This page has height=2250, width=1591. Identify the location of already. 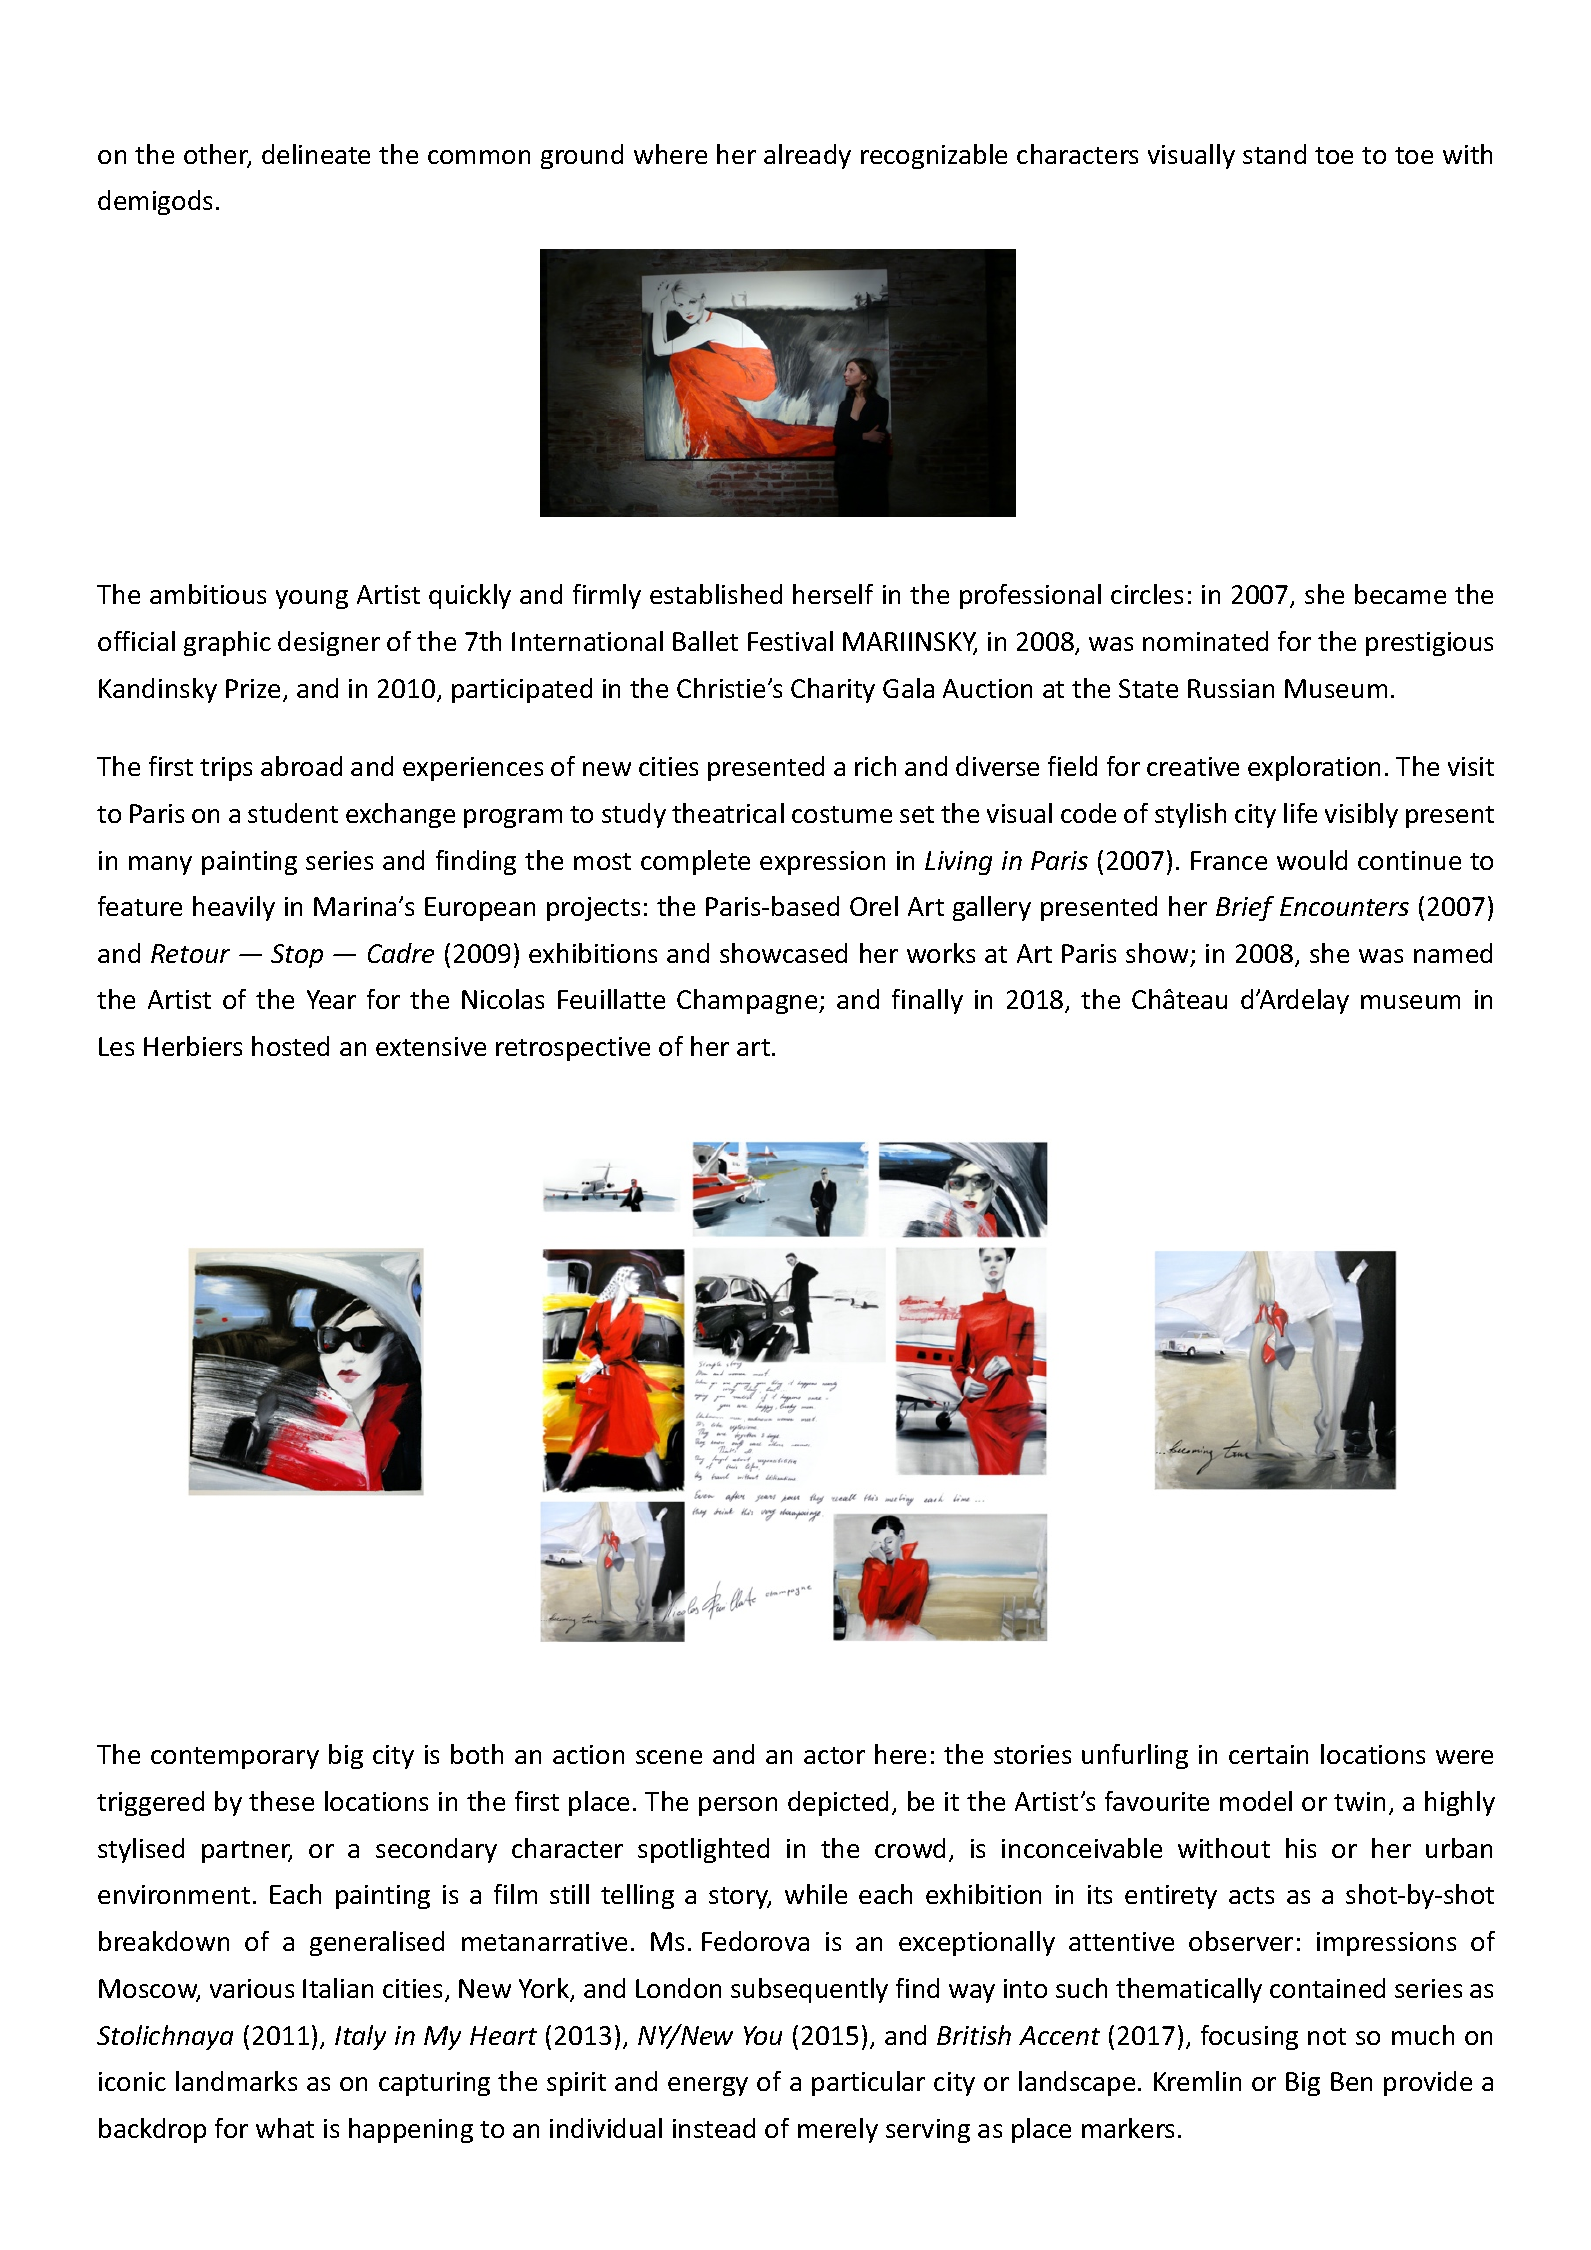
(807, 156).
